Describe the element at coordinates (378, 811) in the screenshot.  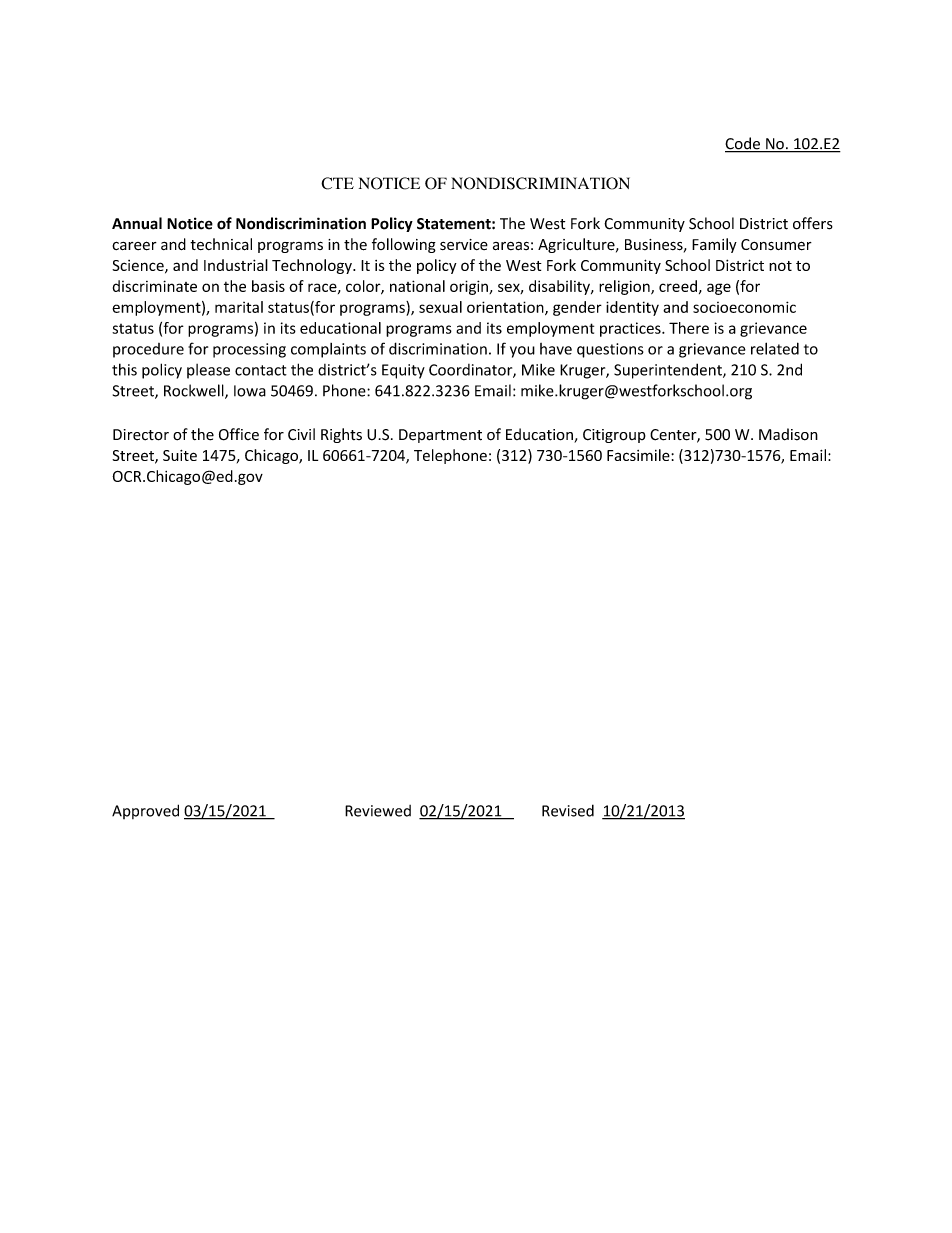
I see `Reviewed` at that location.
